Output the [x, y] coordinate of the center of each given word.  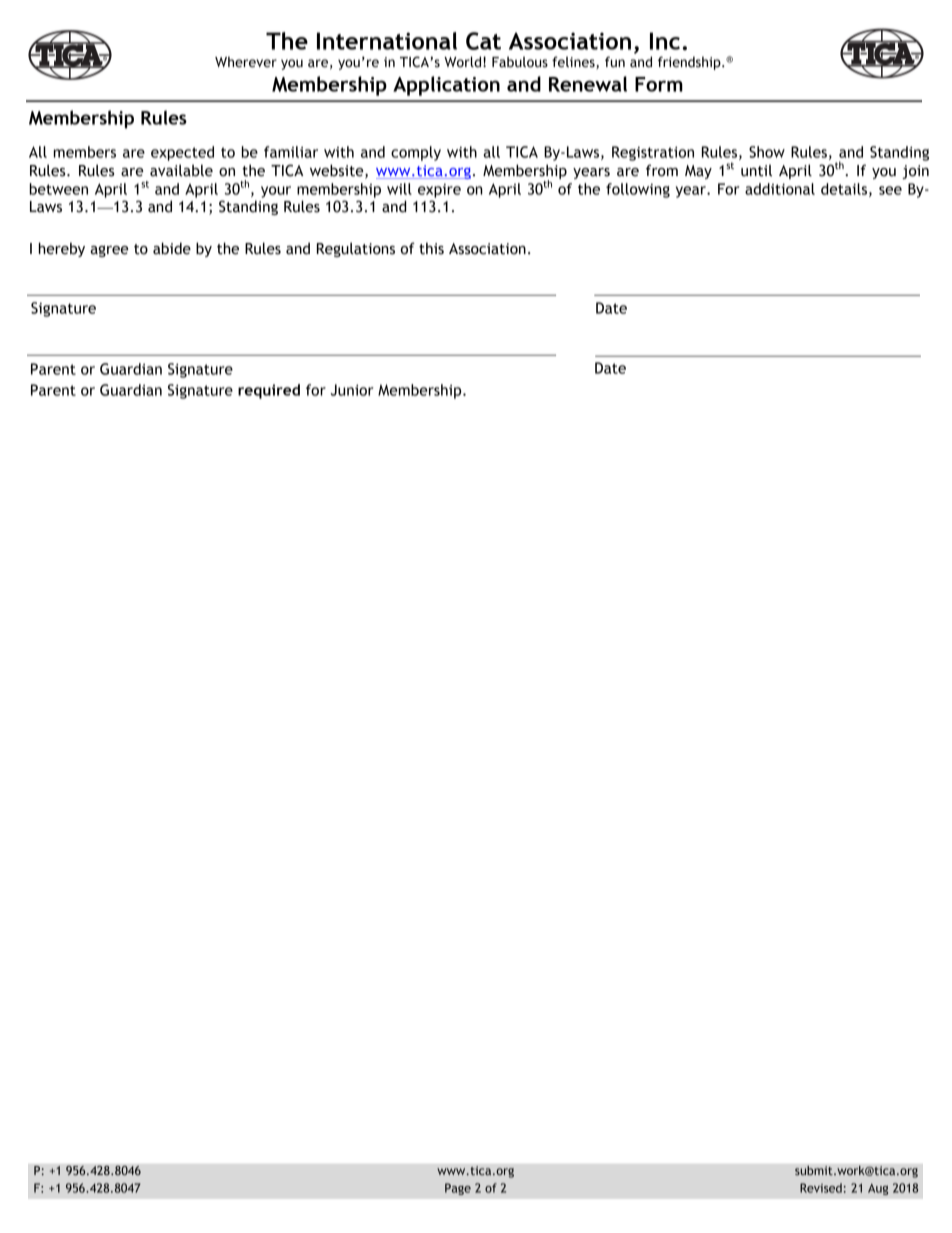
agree [109, 251]
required [269, 391]
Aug [878, 1189]
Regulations [356, 249]
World [462, 62]
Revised [821, 1188]
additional [780, 189]
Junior [352, 390]
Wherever [246, 62]
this [431, 248]
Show [767, 152]
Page [458, 1189]
